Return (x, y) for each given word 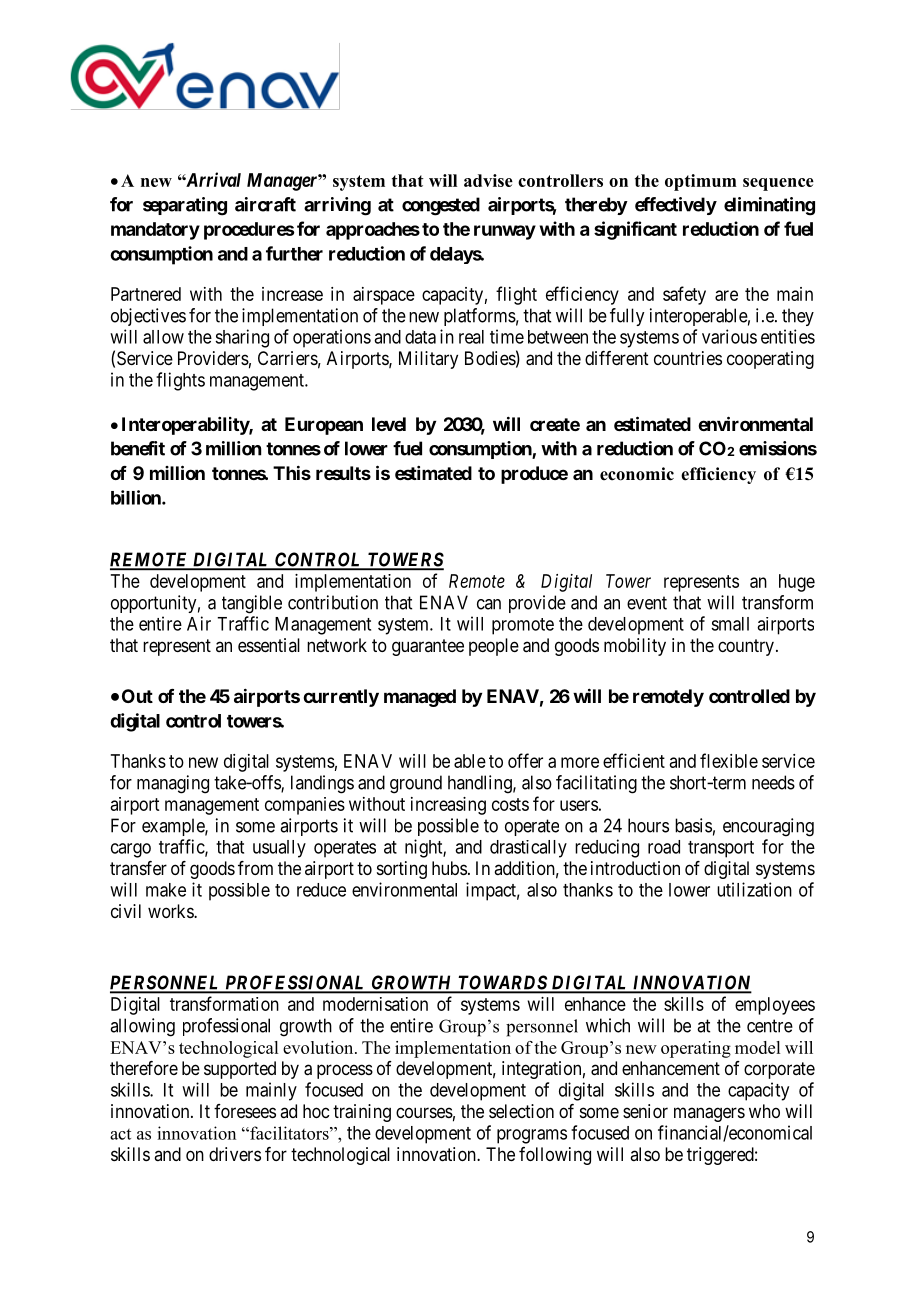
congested (441, 206)
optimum (701, 182)
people (494, 647)
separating (185, 206)
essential (269, 645)
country (746, 647)
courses (424, 1112)
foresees (245, 1111)
